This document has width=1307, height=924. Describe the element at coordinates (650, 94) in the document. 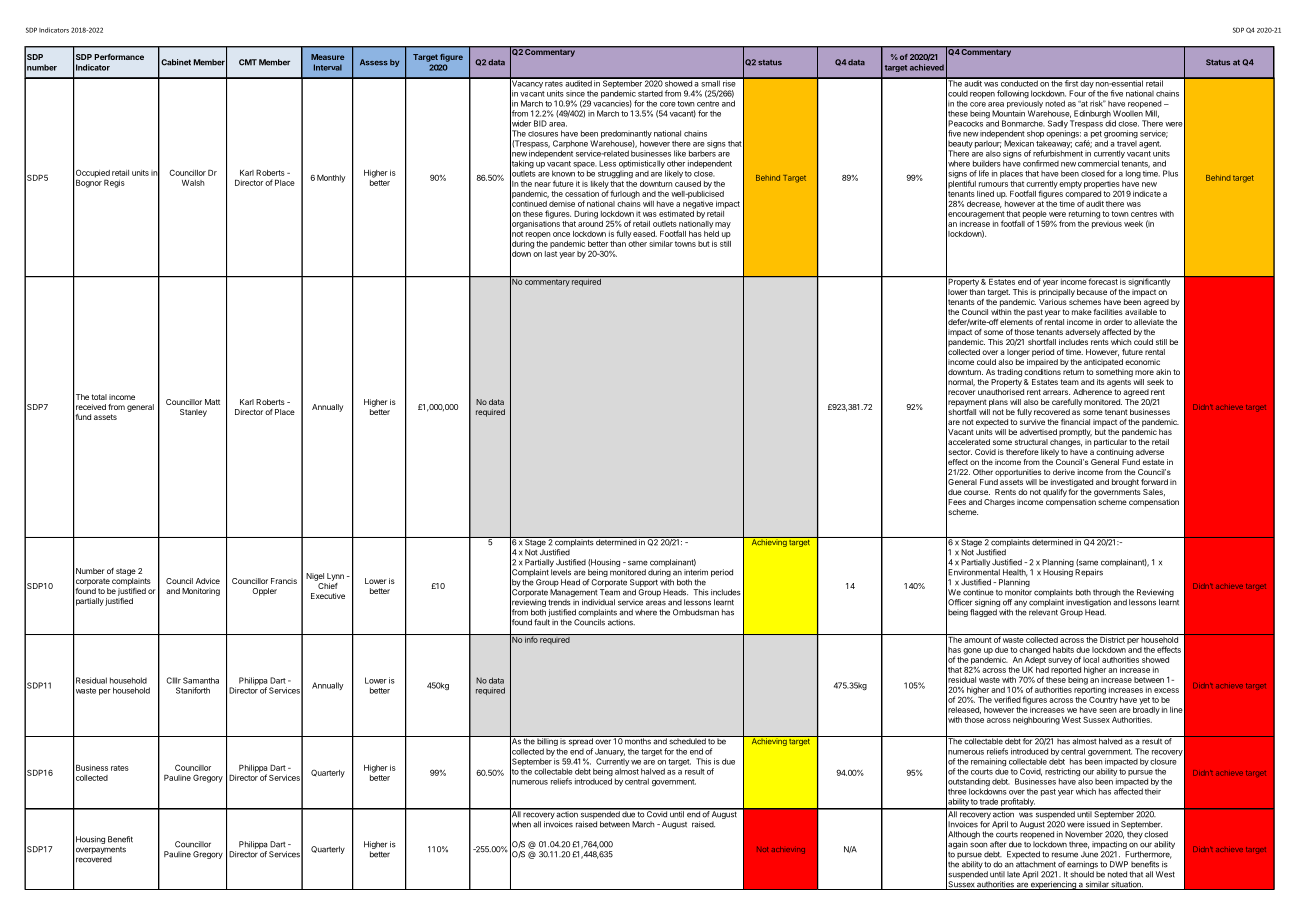

I see `started` at that location.
